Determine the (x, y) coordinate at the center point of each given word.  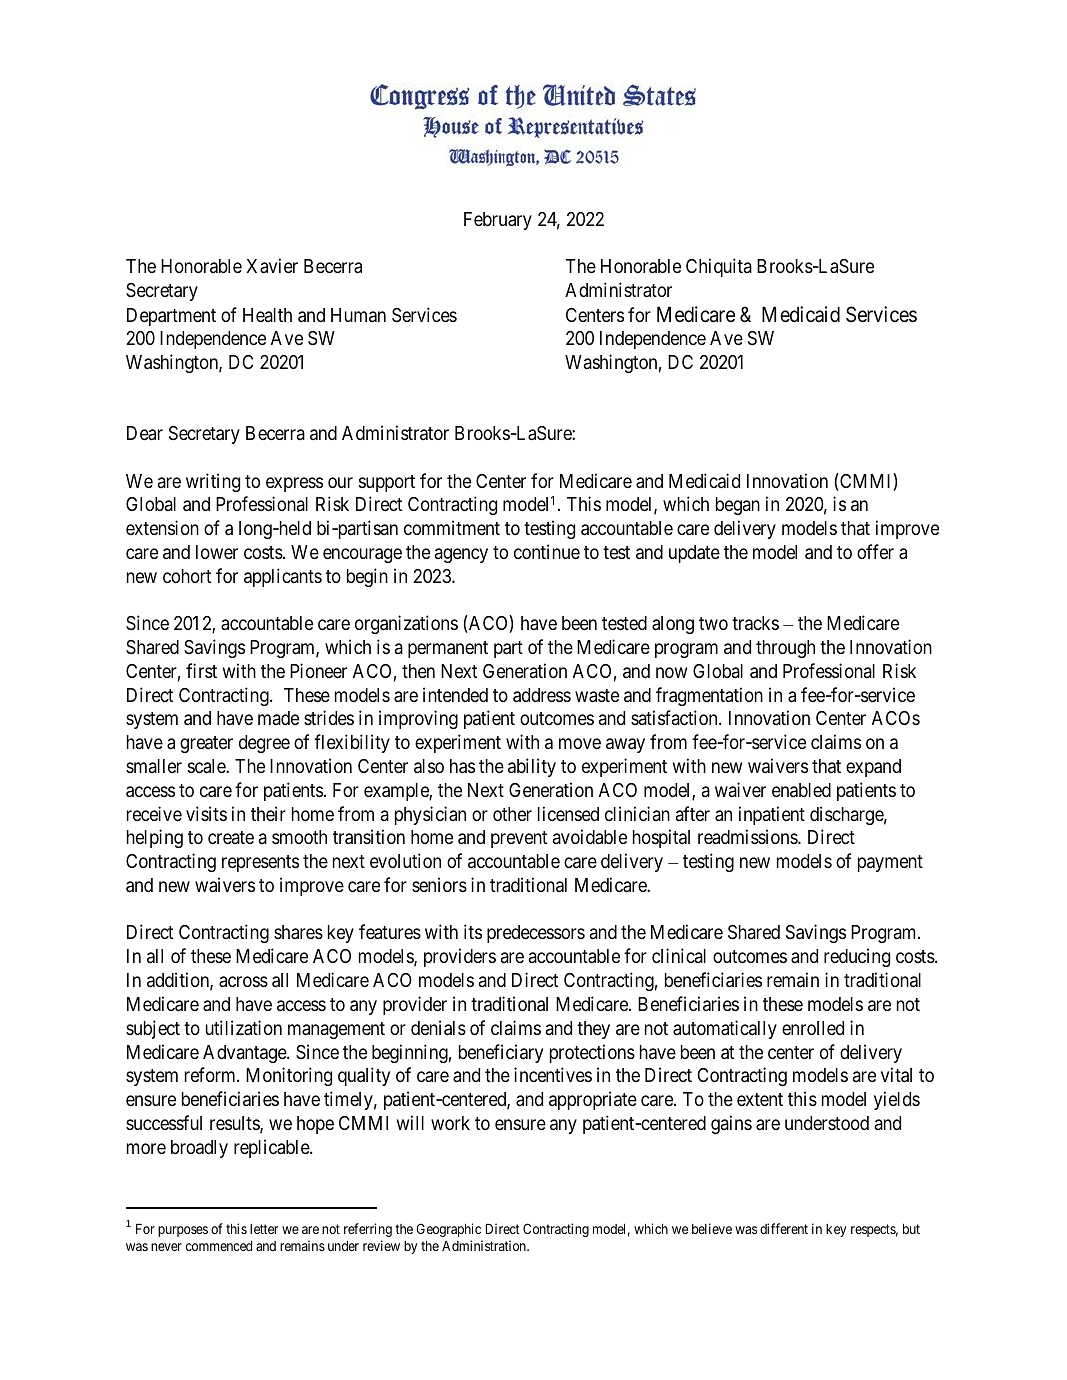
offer (875, 551)
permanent (448, 649)
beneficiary (501, 1053)
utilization (244, 1027)
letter (264, 1229)
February (498, 221)
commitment (452, 527)
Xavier (272, 265)
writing (213, 482)
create (231, 837)
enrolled (813, 1028)
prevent (519, 839)
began (738, 506)
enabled (801, 790)
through (785, 649)
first (201, 670)
